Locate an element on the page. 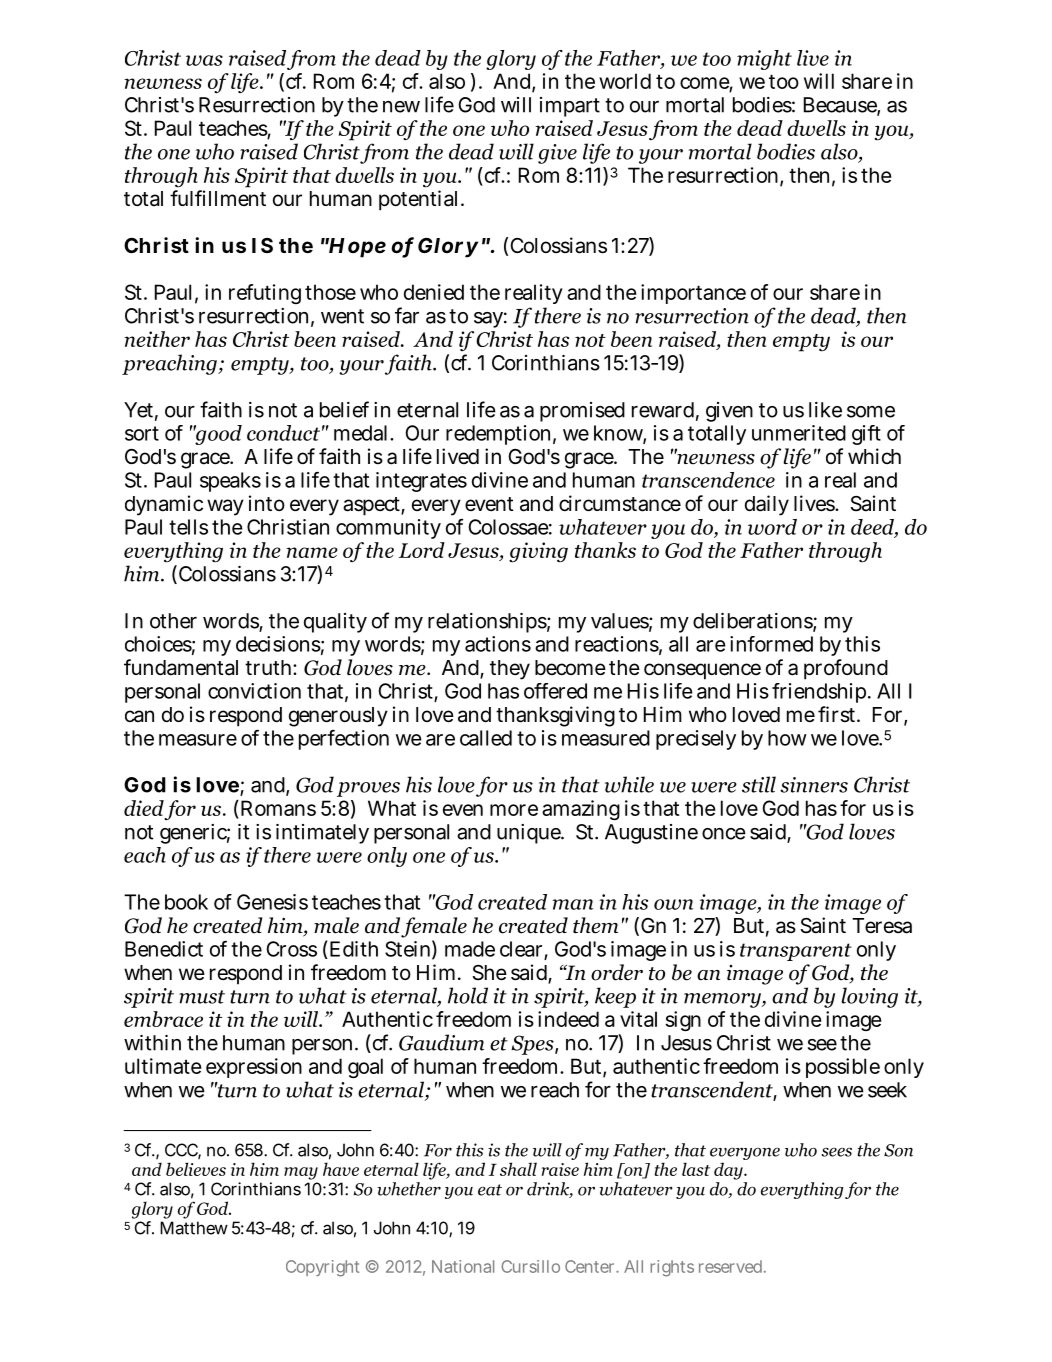  was is located at coordinates (204, 60).
